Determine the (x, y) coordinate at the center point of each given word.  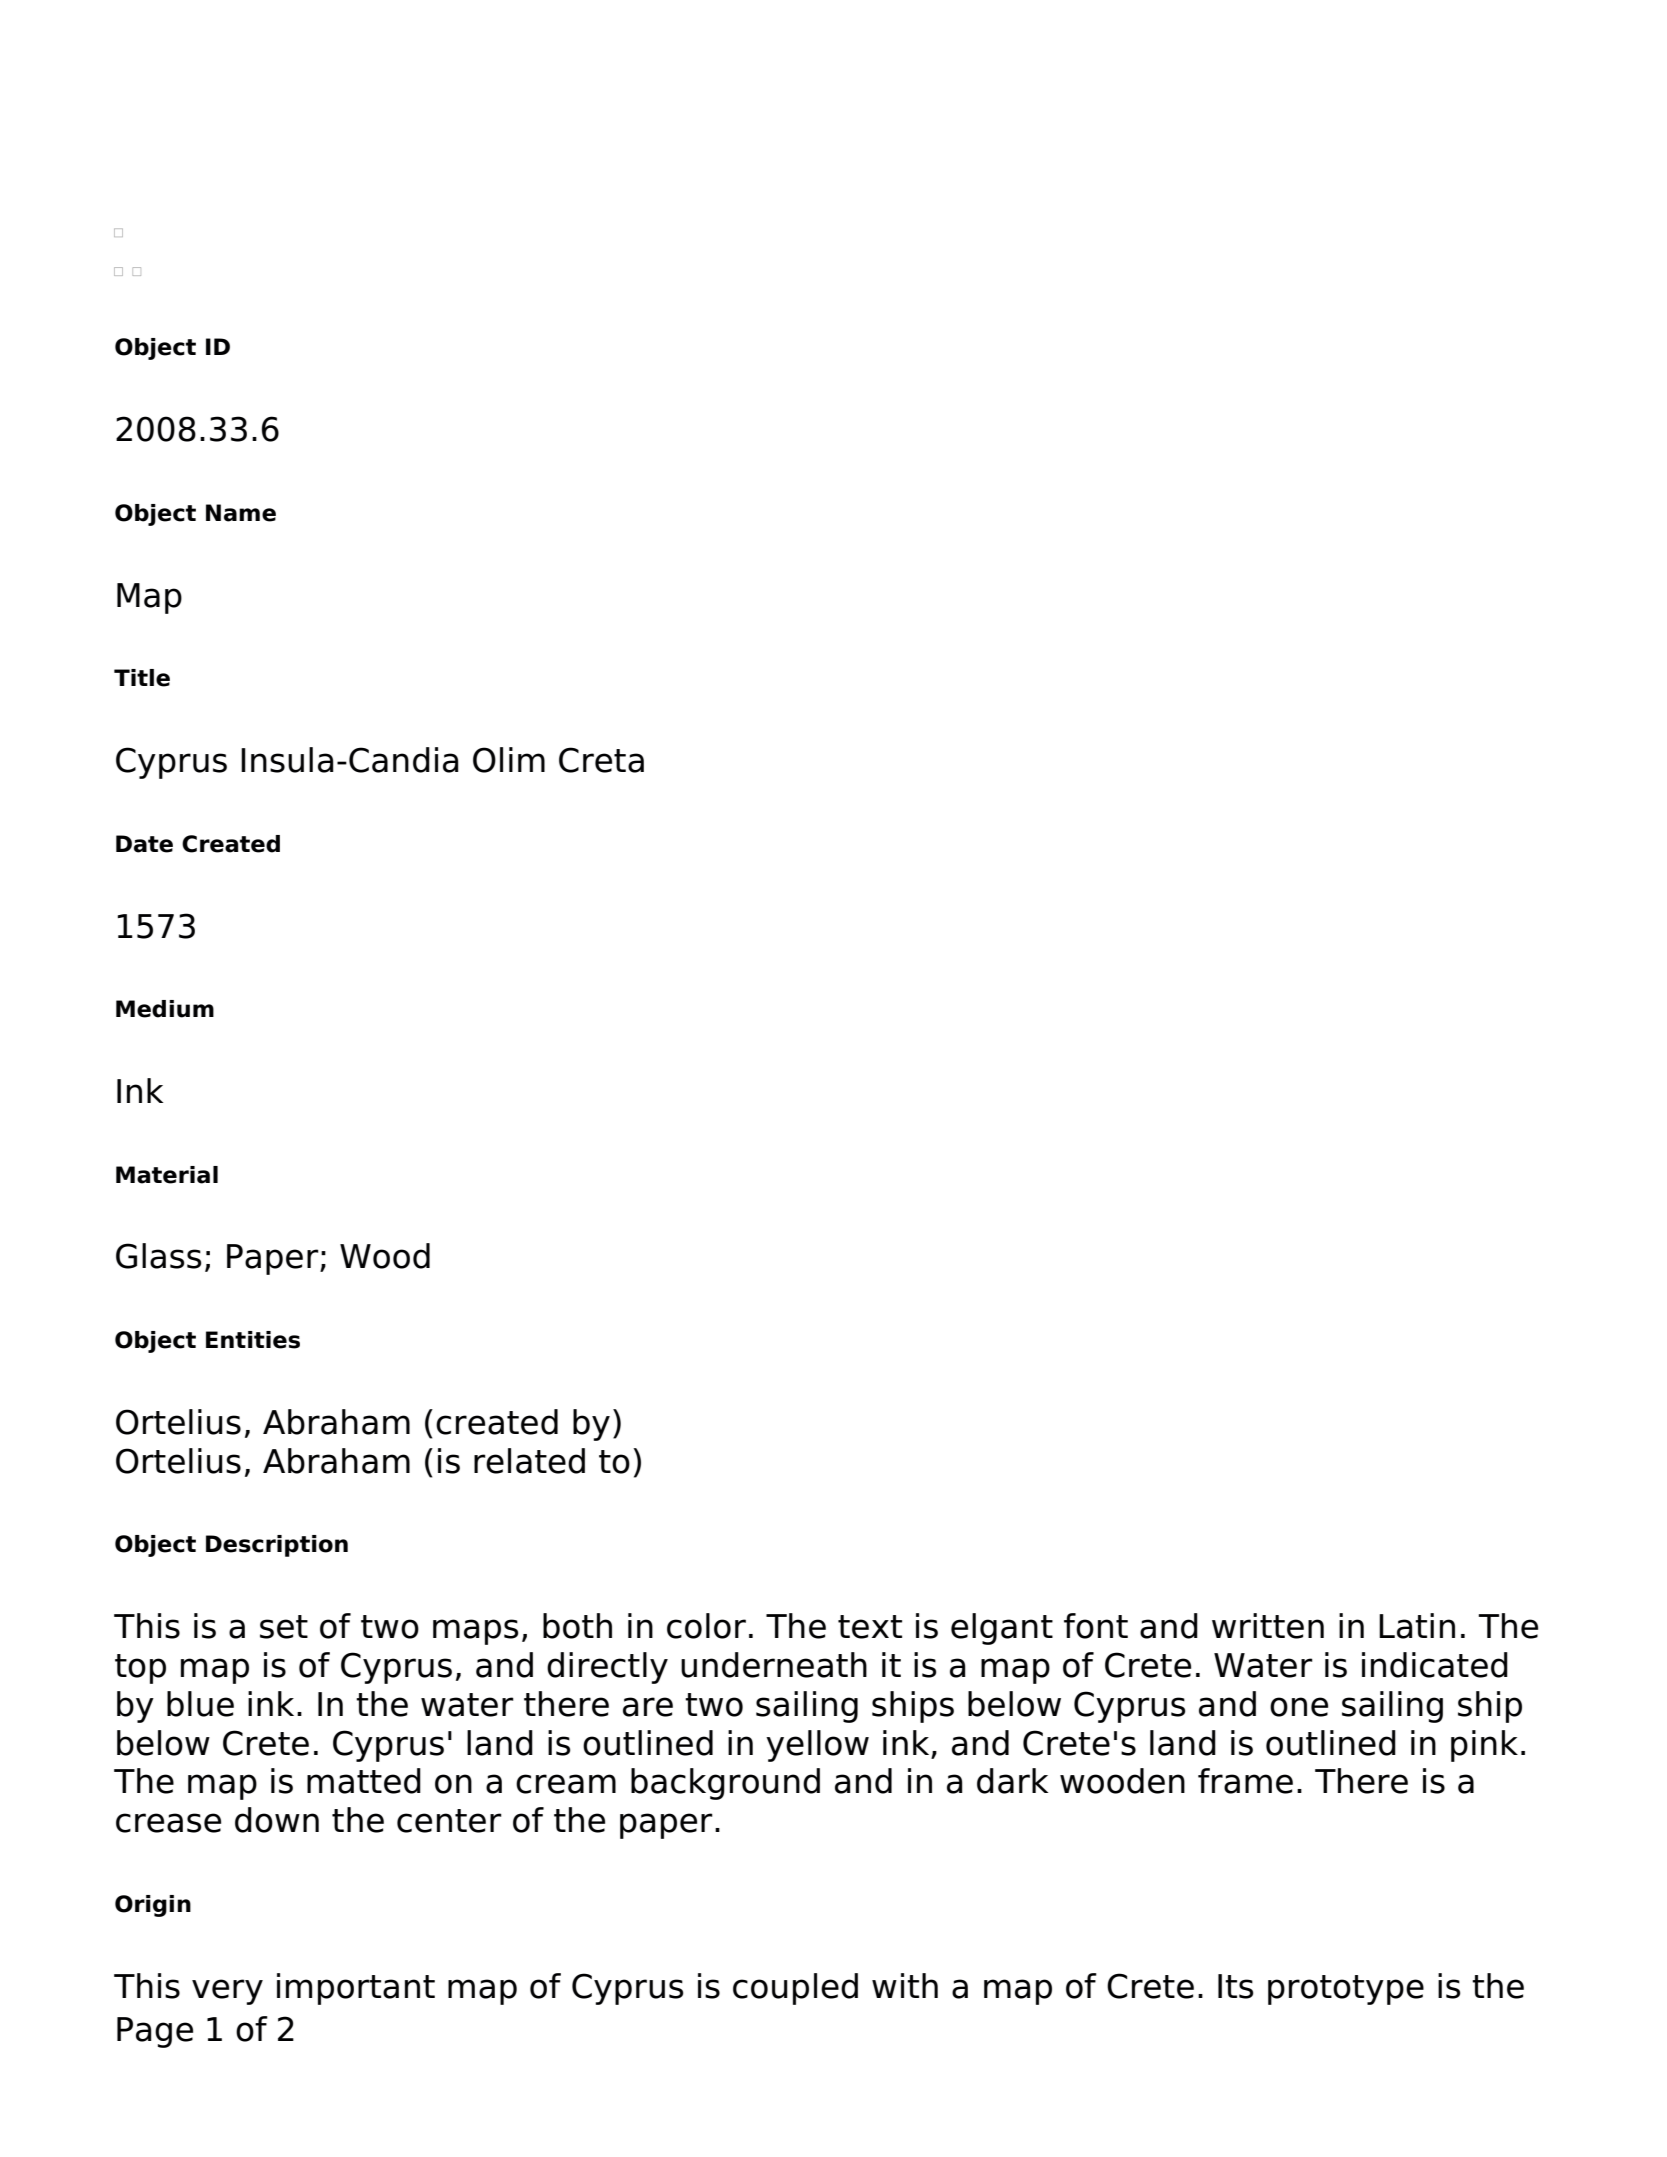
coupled (795, 1989)
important (356, 1989)
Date (144, 844)
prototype (1346, 1990)
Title (142, 678)
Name (241, 513)
